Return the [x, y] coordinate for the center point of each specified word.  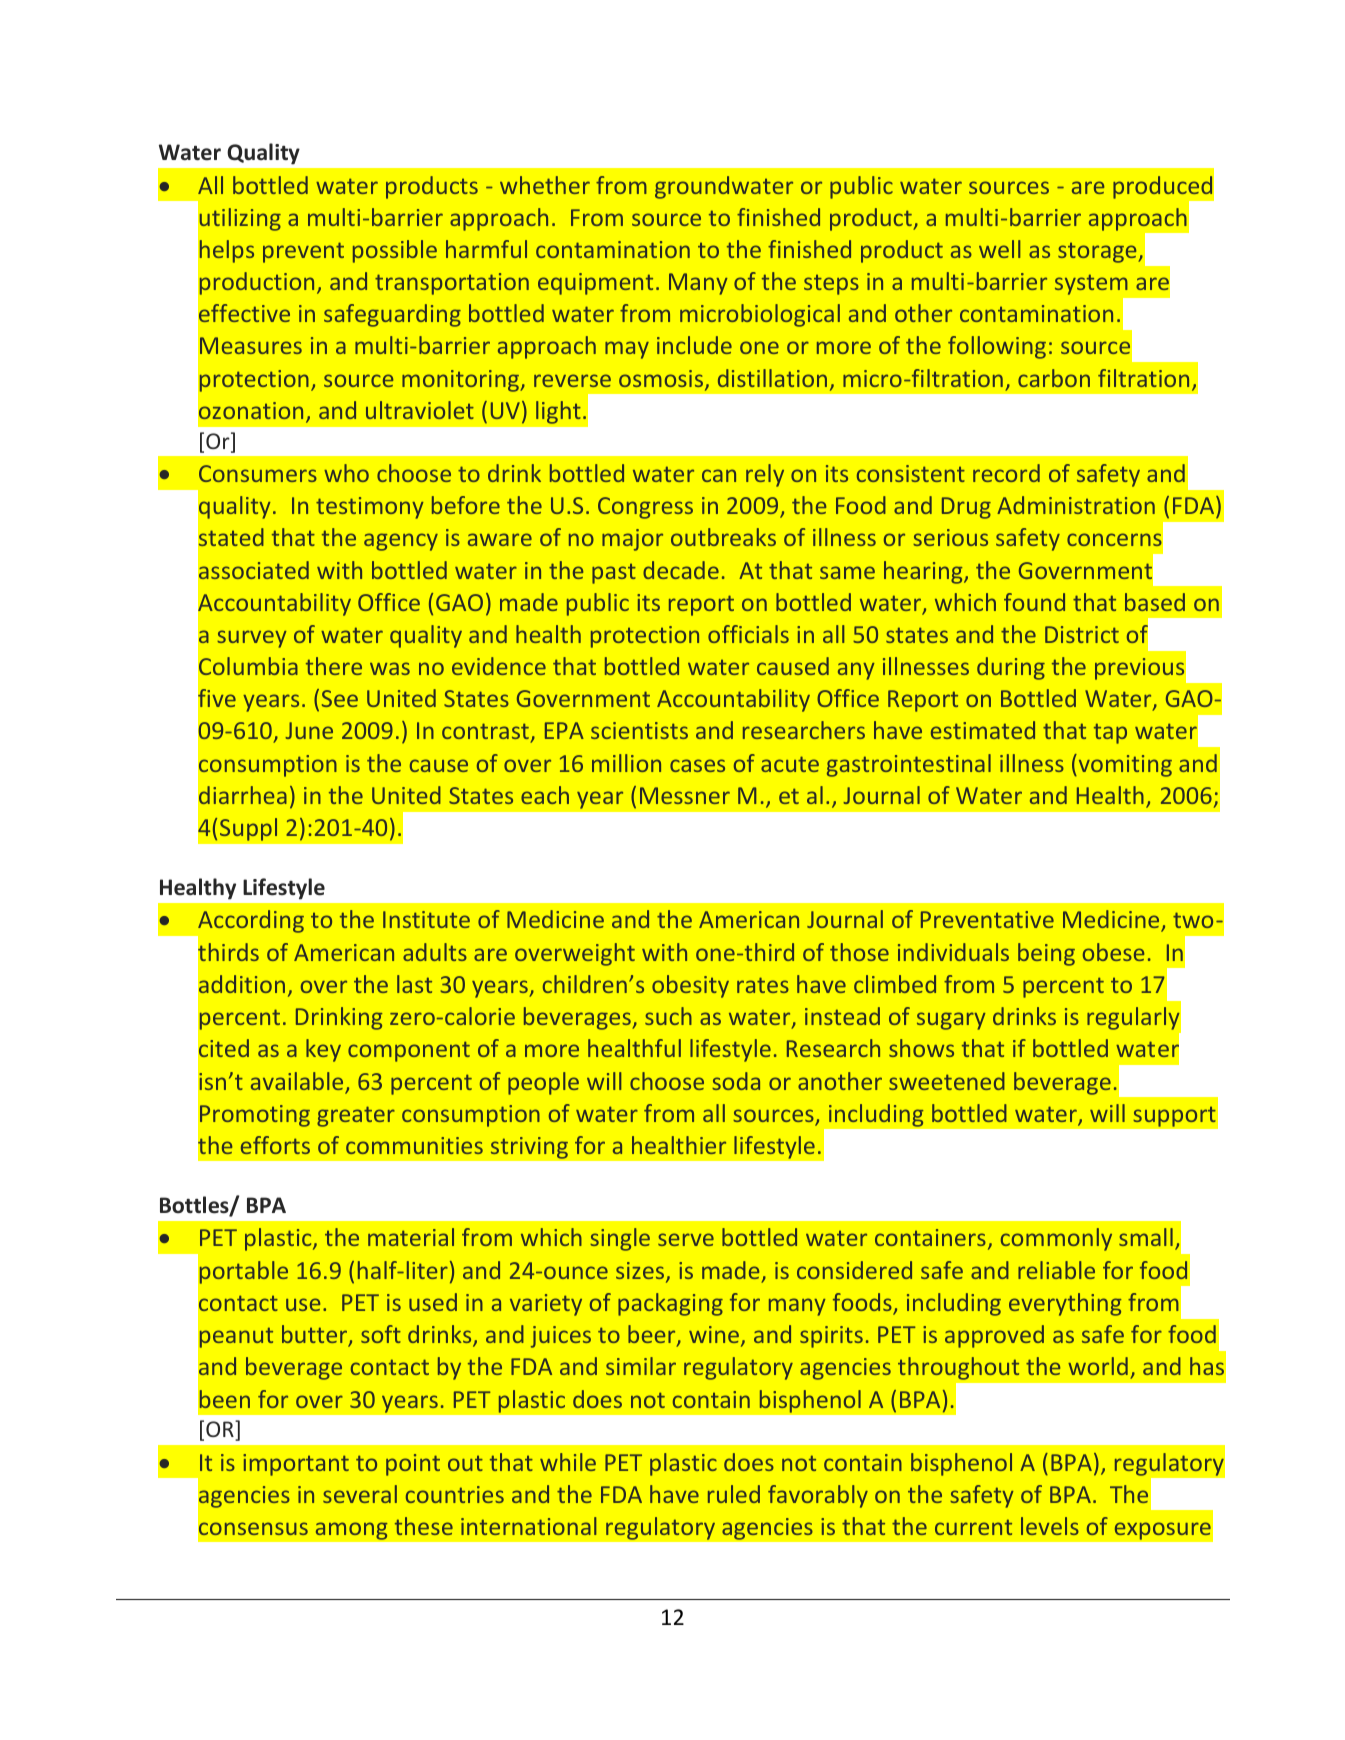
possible [395, 251]
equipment [595, 284]
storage [1098, 252]
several [360, 1494]
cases [697, 765]
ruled [734, 1494]
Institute [426, 919]
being [1046, 954]
